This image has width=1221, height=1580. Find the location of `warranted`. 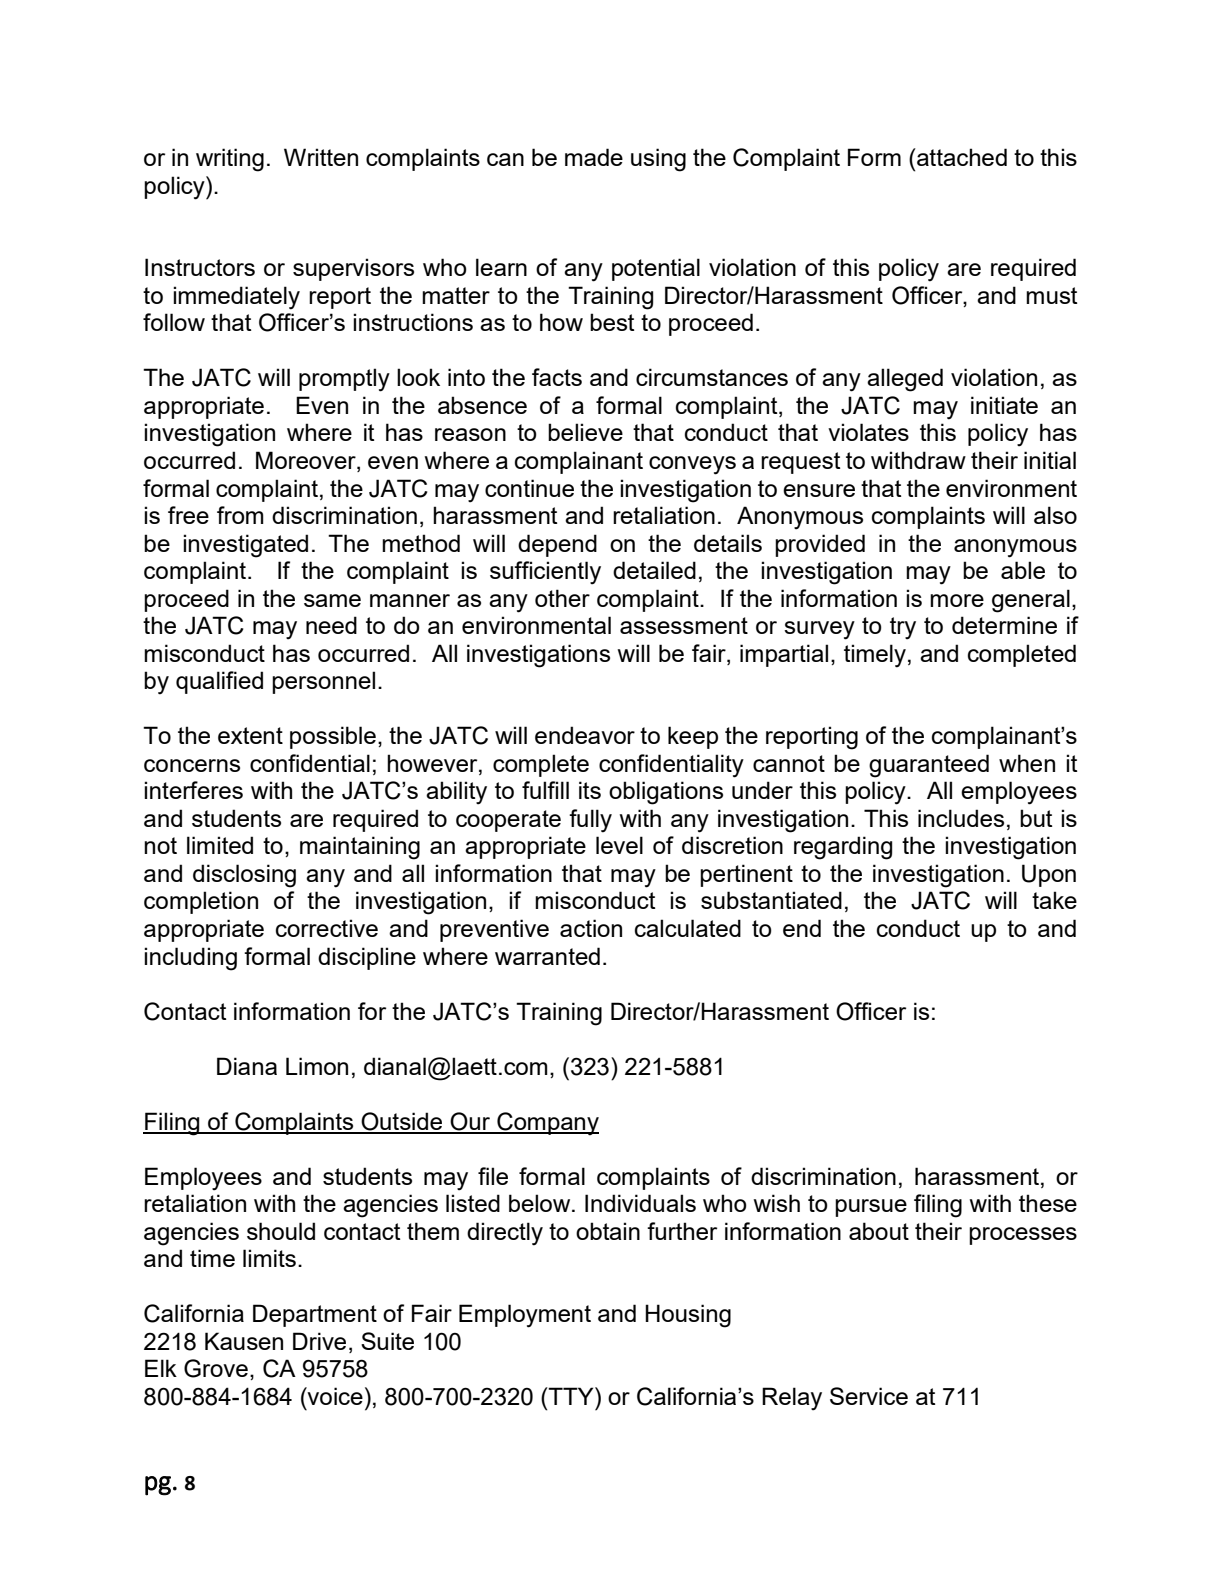

warranted is located at coordinates (547, 956).
